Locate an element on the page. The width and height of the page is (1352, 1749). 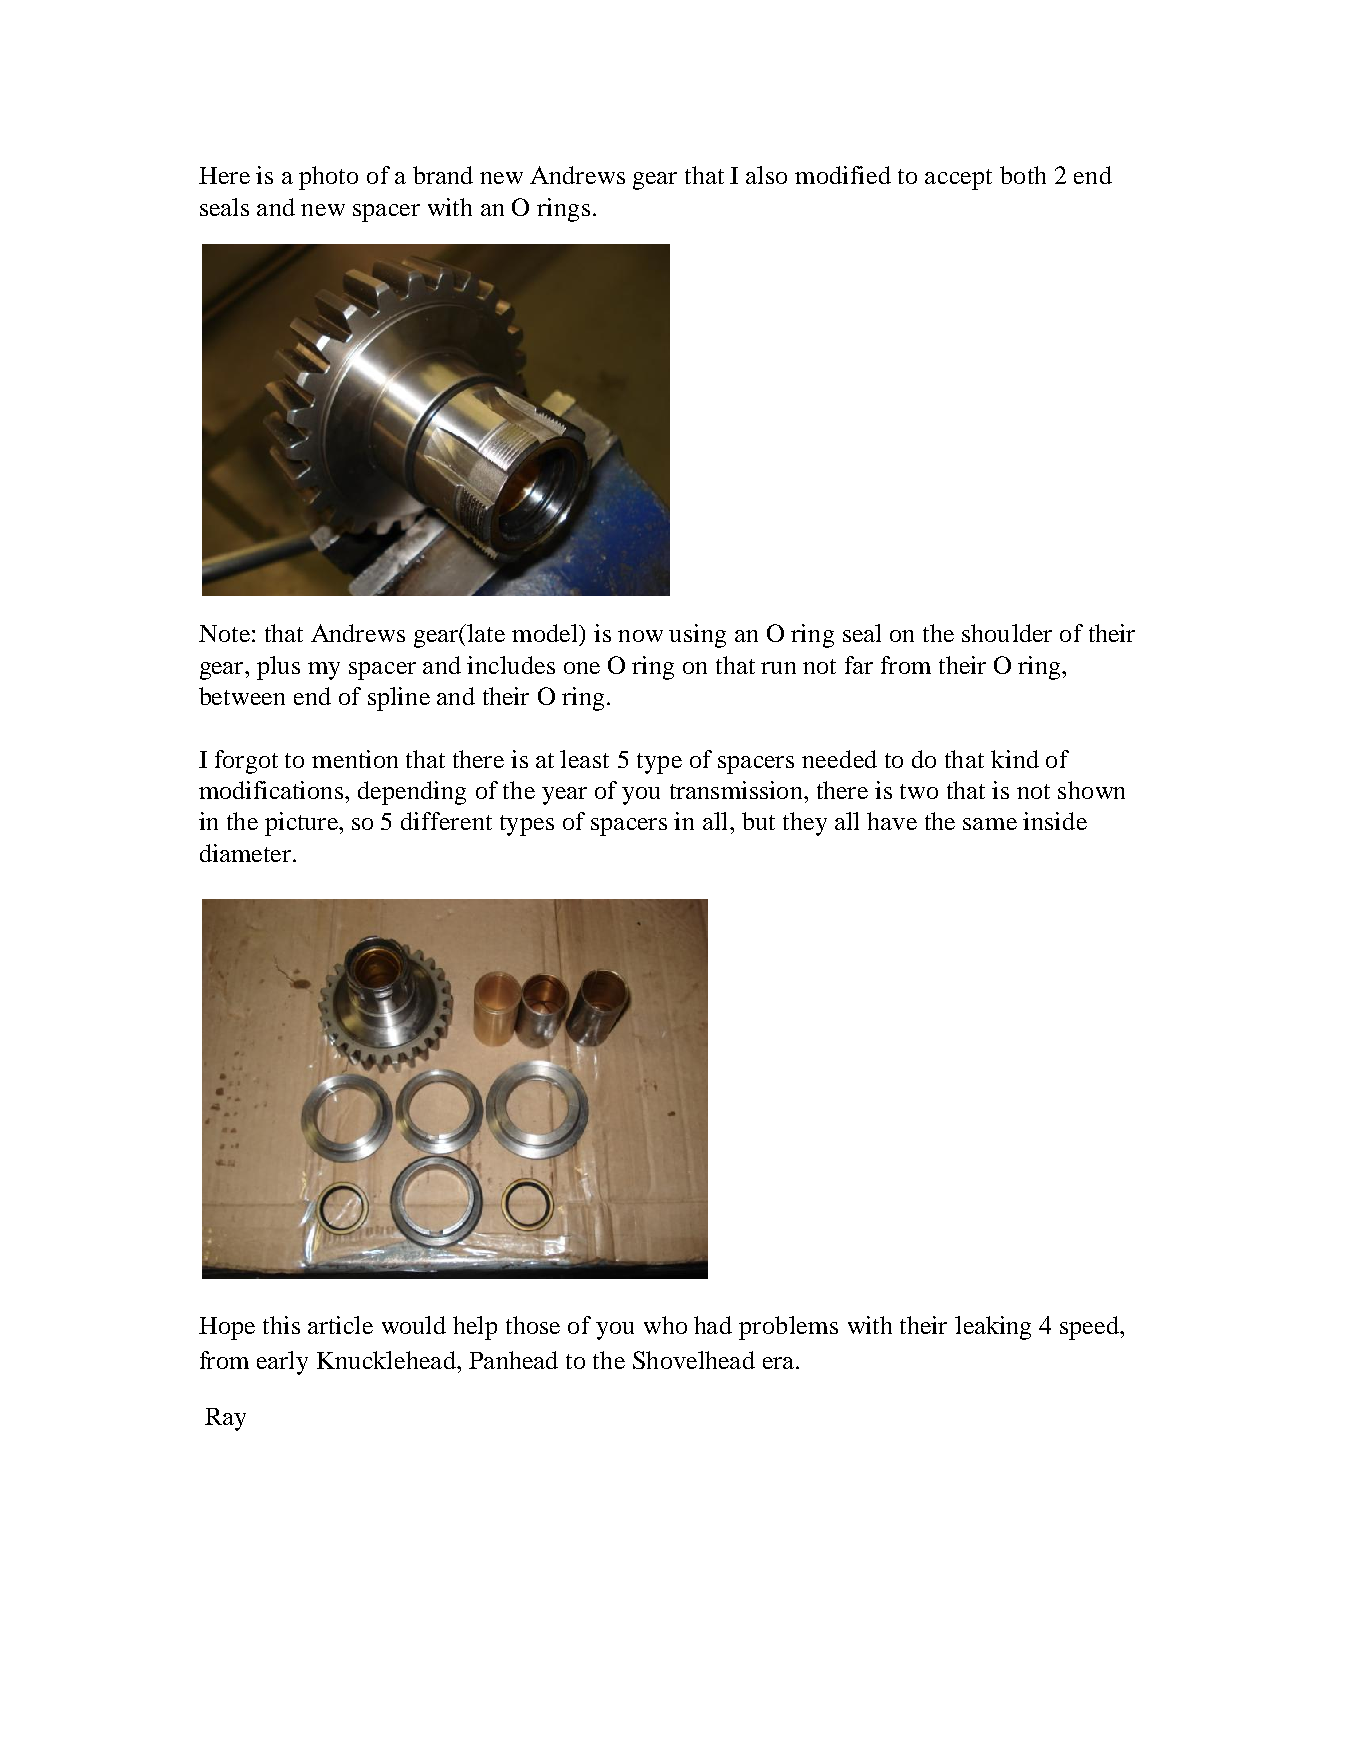
also is located at coordinates (766, 175).
